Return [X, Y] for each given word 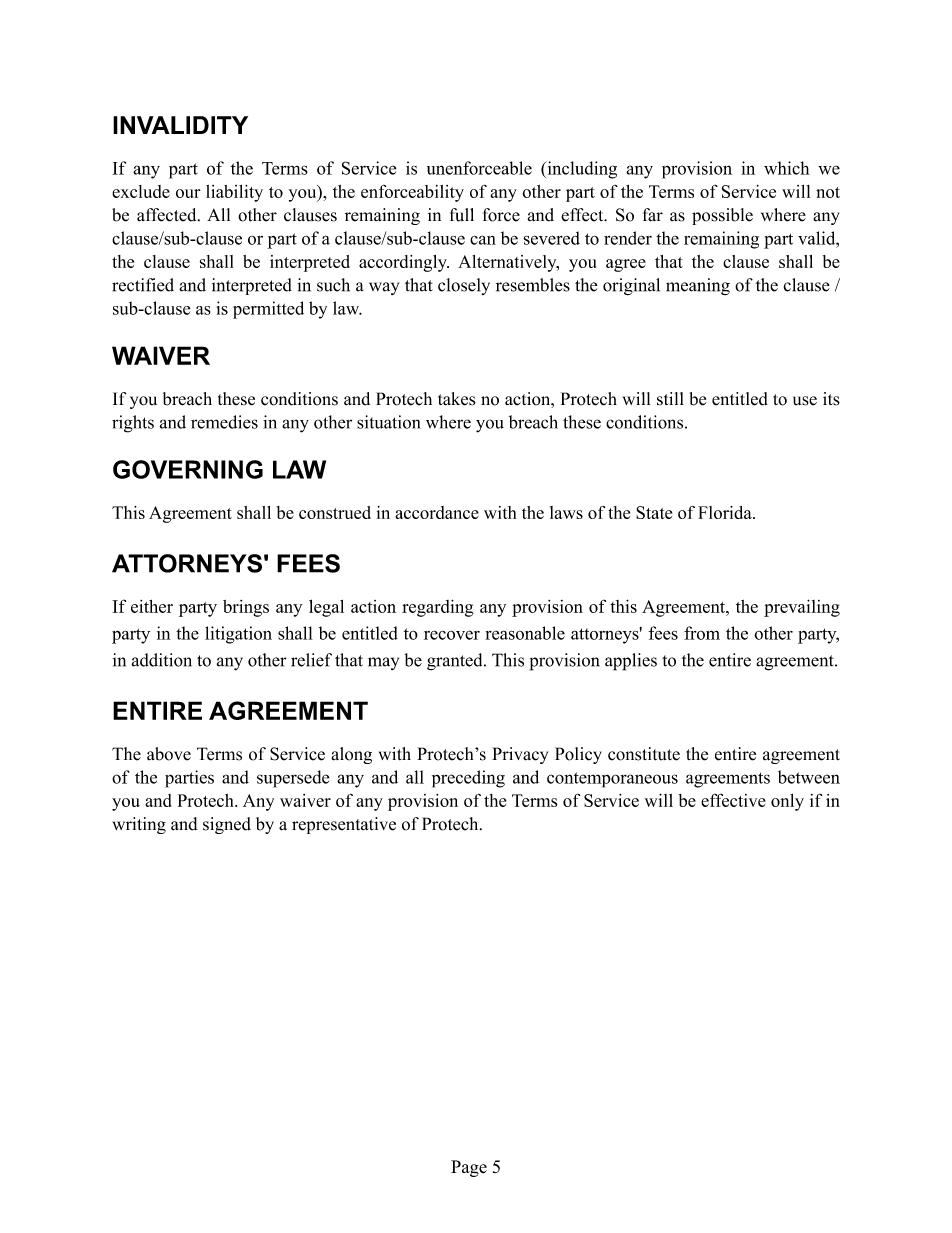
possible [722, 216]
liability [234, 193]
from [702, 633]
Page [469, 1168]
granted [456, 662]
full [462, 215]
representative [344, 825]
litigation [238, 635]
